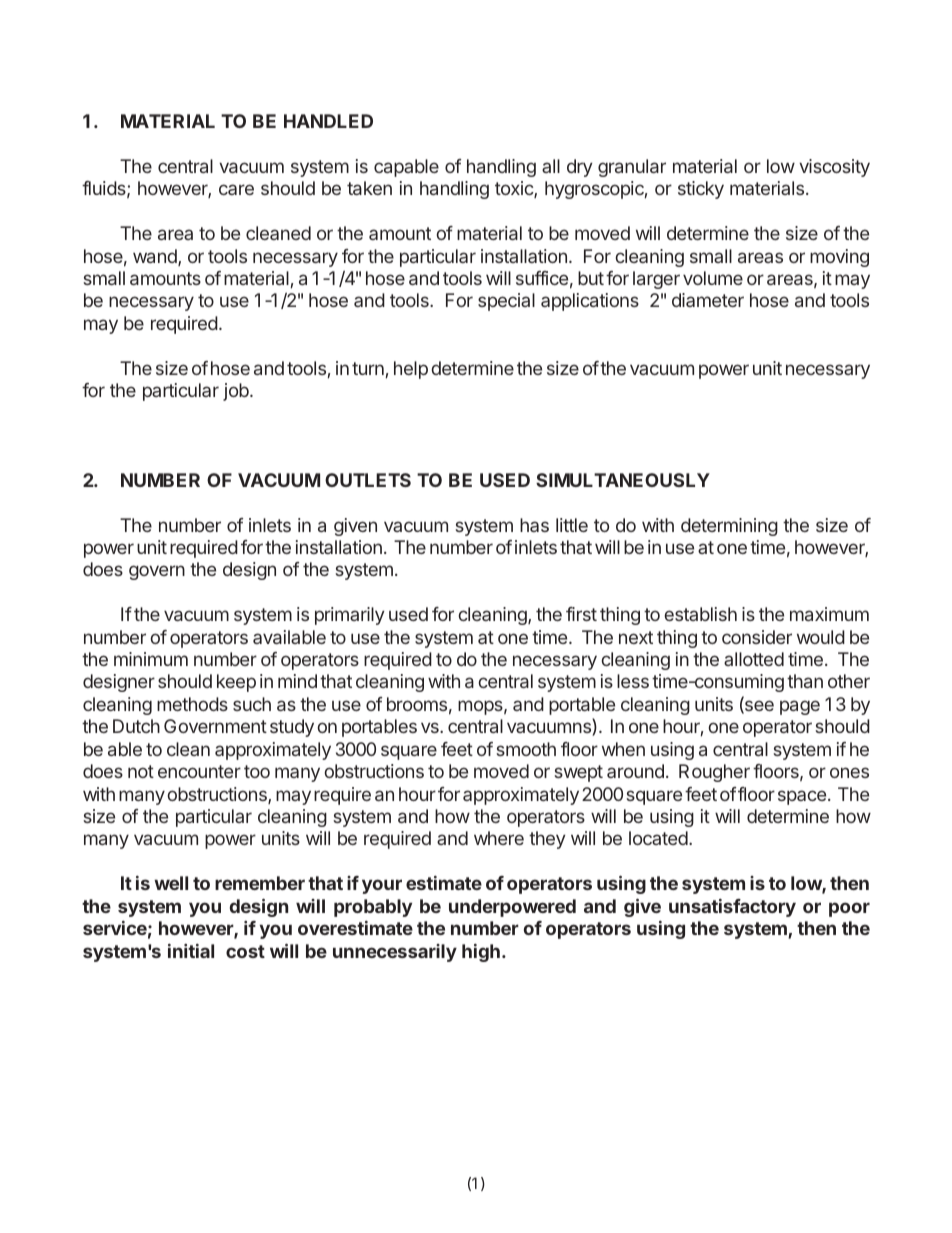 The width and height of the screenshot is (952, 1233). What do you see at coordinates (245, 951) in the screenshot?
I see `cost` at bounding box center [245, 951].
